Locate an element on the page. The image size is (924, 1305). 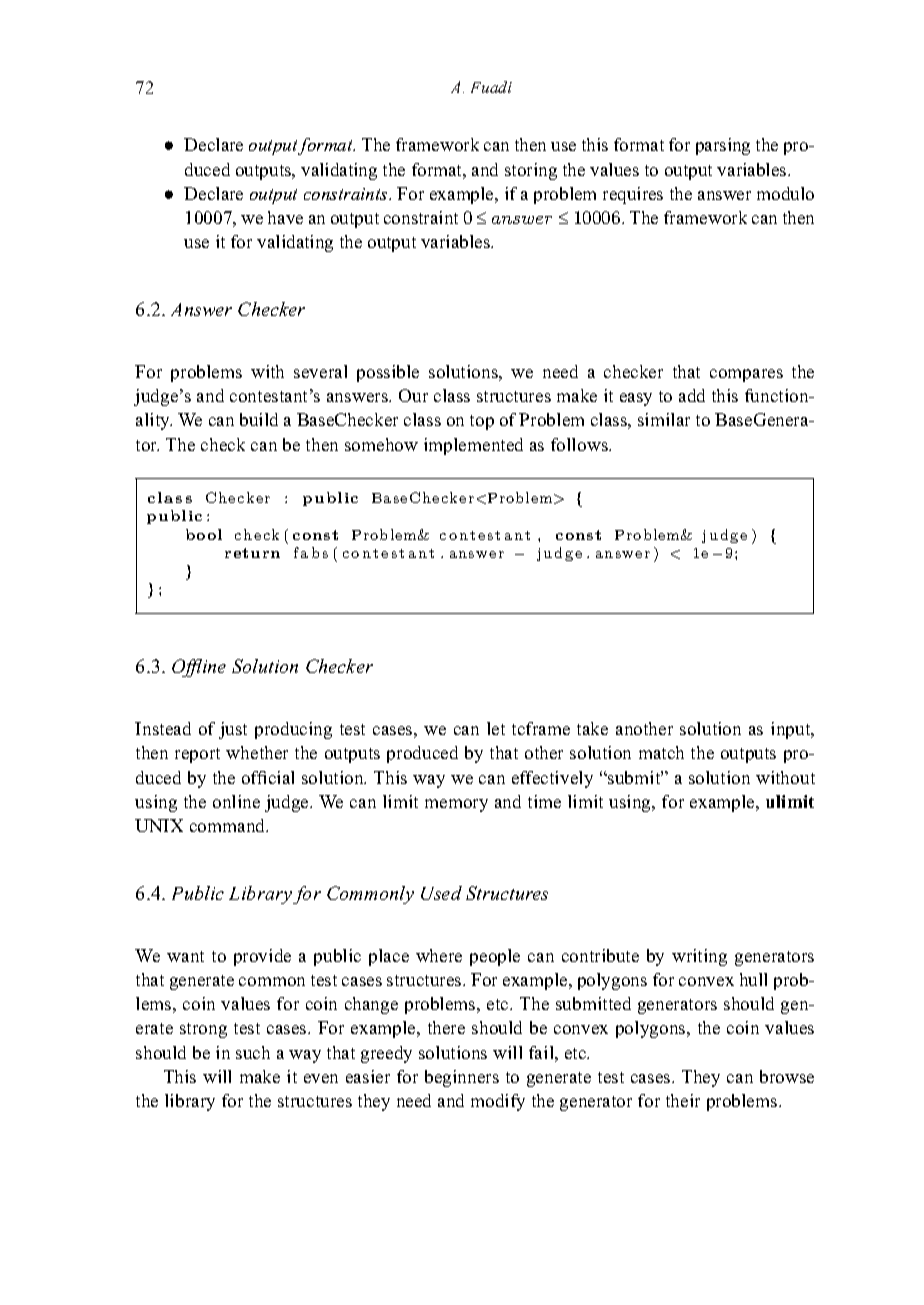
command is located at coordinates (229, 825).
